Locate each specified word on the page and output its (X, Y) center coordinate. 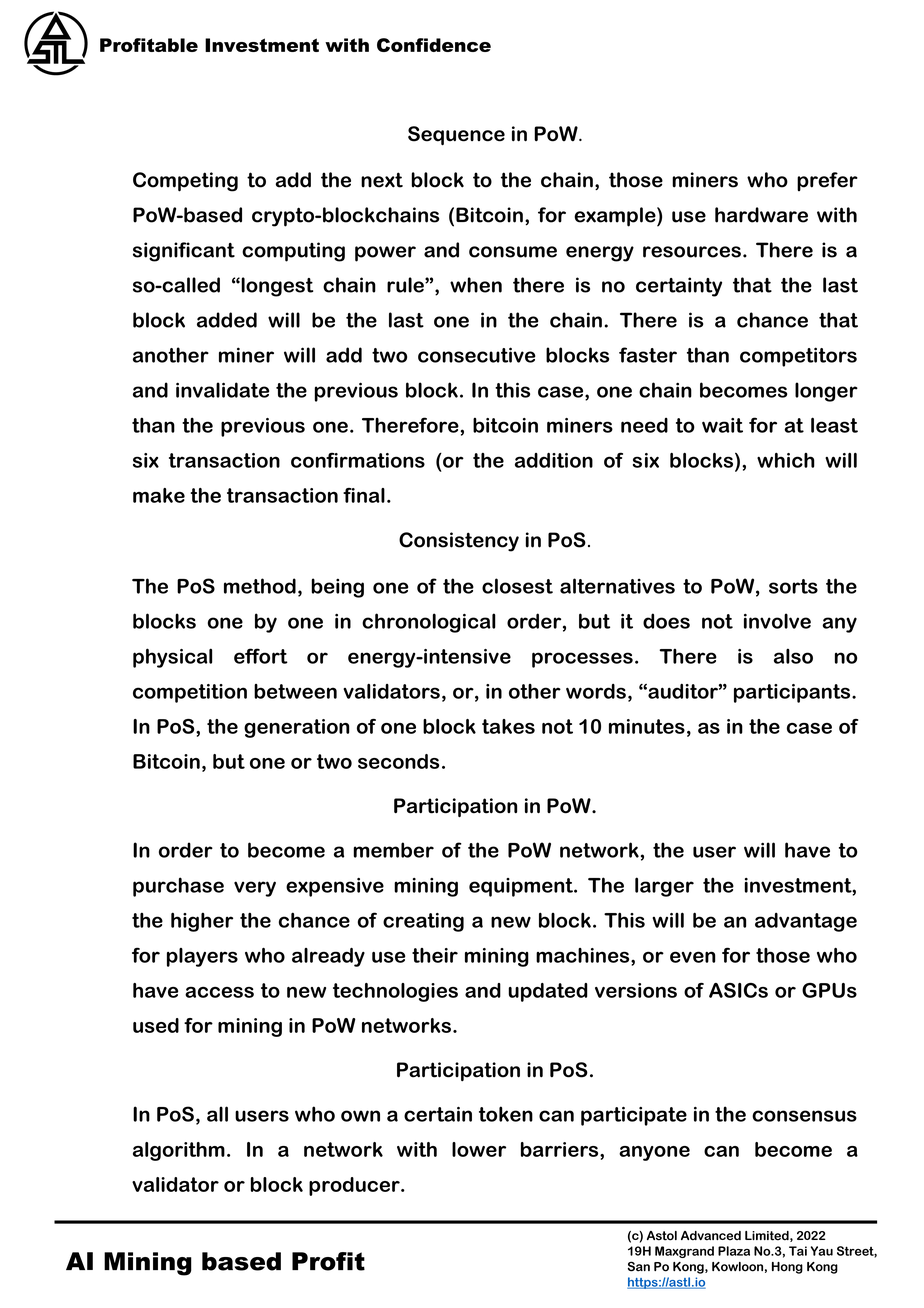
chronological (429, 623)
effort (261, 656)
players (202, 957)
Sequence (456, 136)
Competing (185, 182)
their (435, 955)
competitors (798, 357)
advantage (806, 922)
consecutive (476, 355)
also (793, 656)
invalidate (222, 390)
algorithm (179, 1151)
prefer (827, 181)
